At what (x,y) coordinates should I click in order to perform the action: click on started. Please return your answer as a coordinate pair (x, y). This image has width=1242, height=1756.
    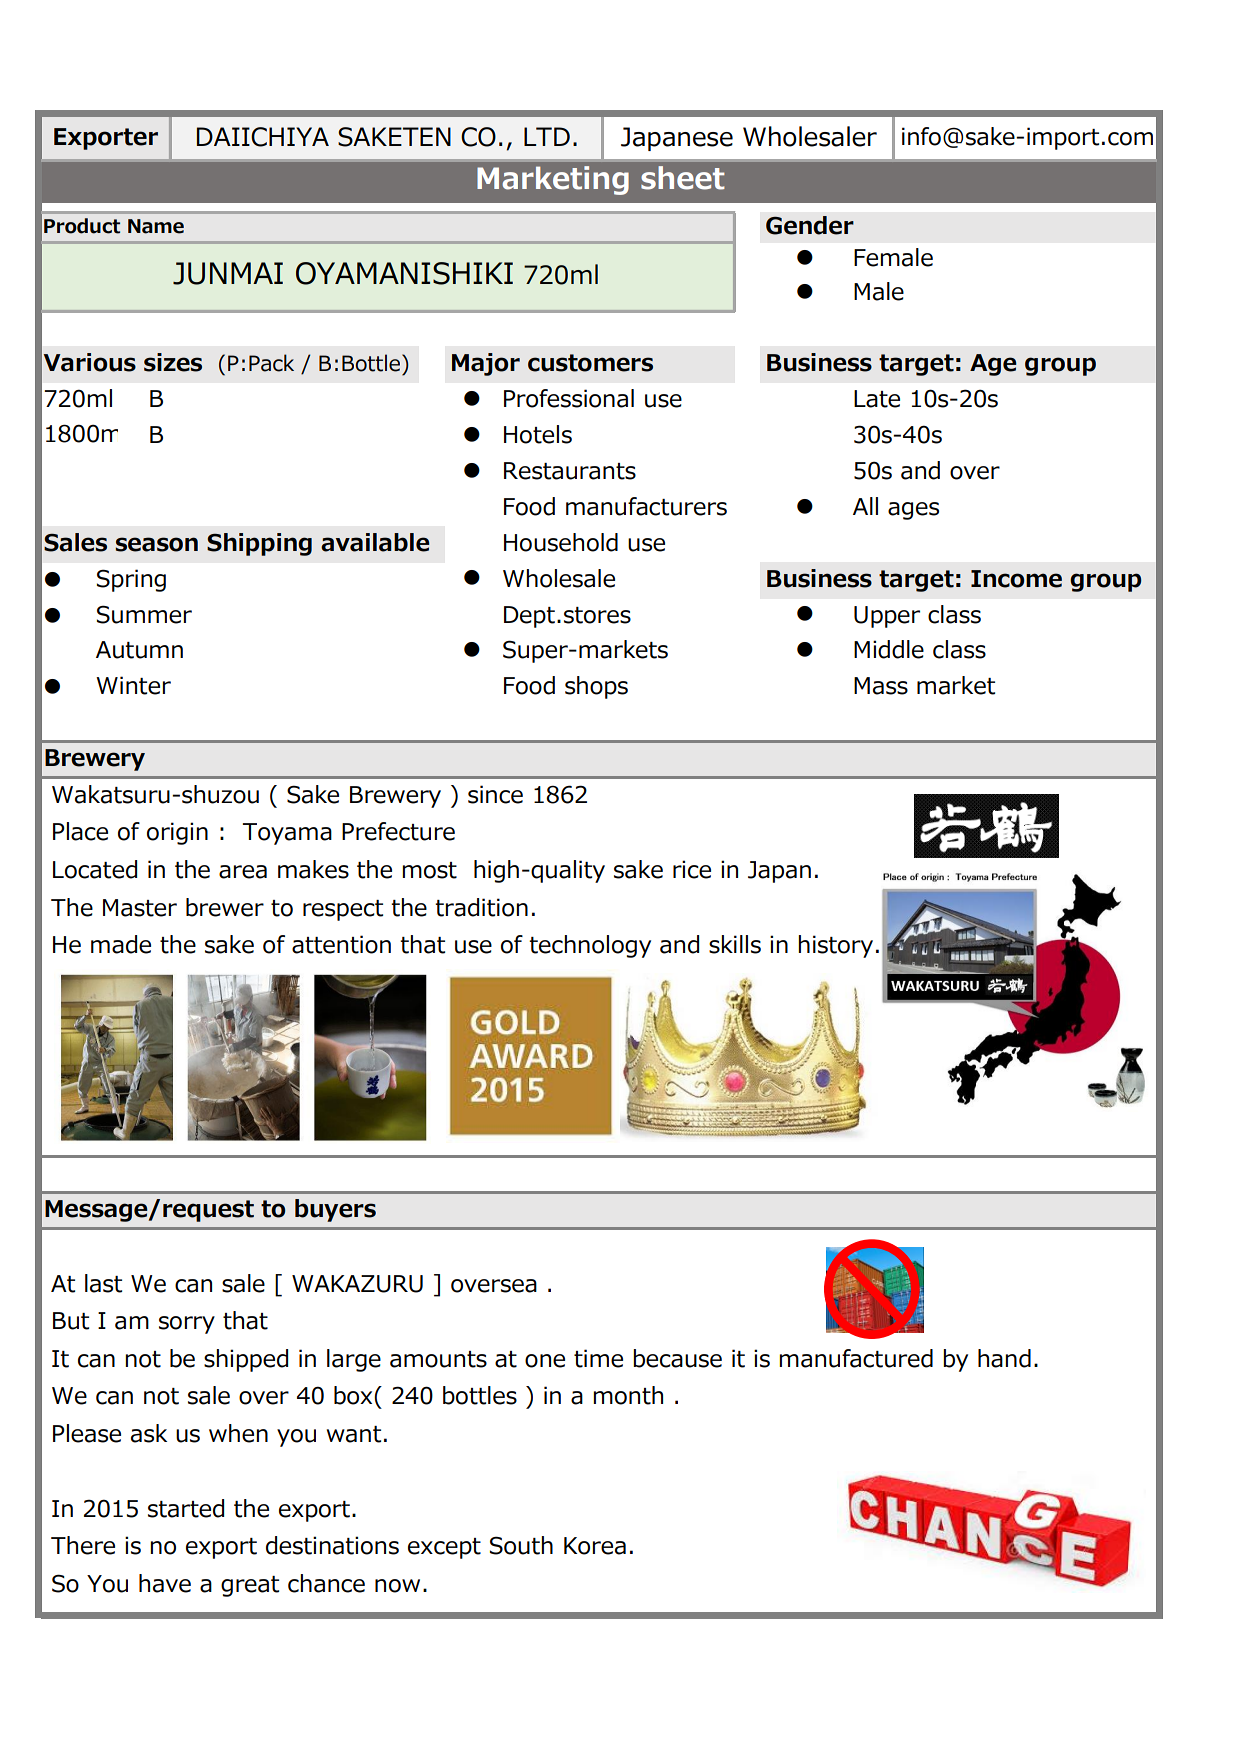
    Looking at the image, I should click on (186, 1508).
